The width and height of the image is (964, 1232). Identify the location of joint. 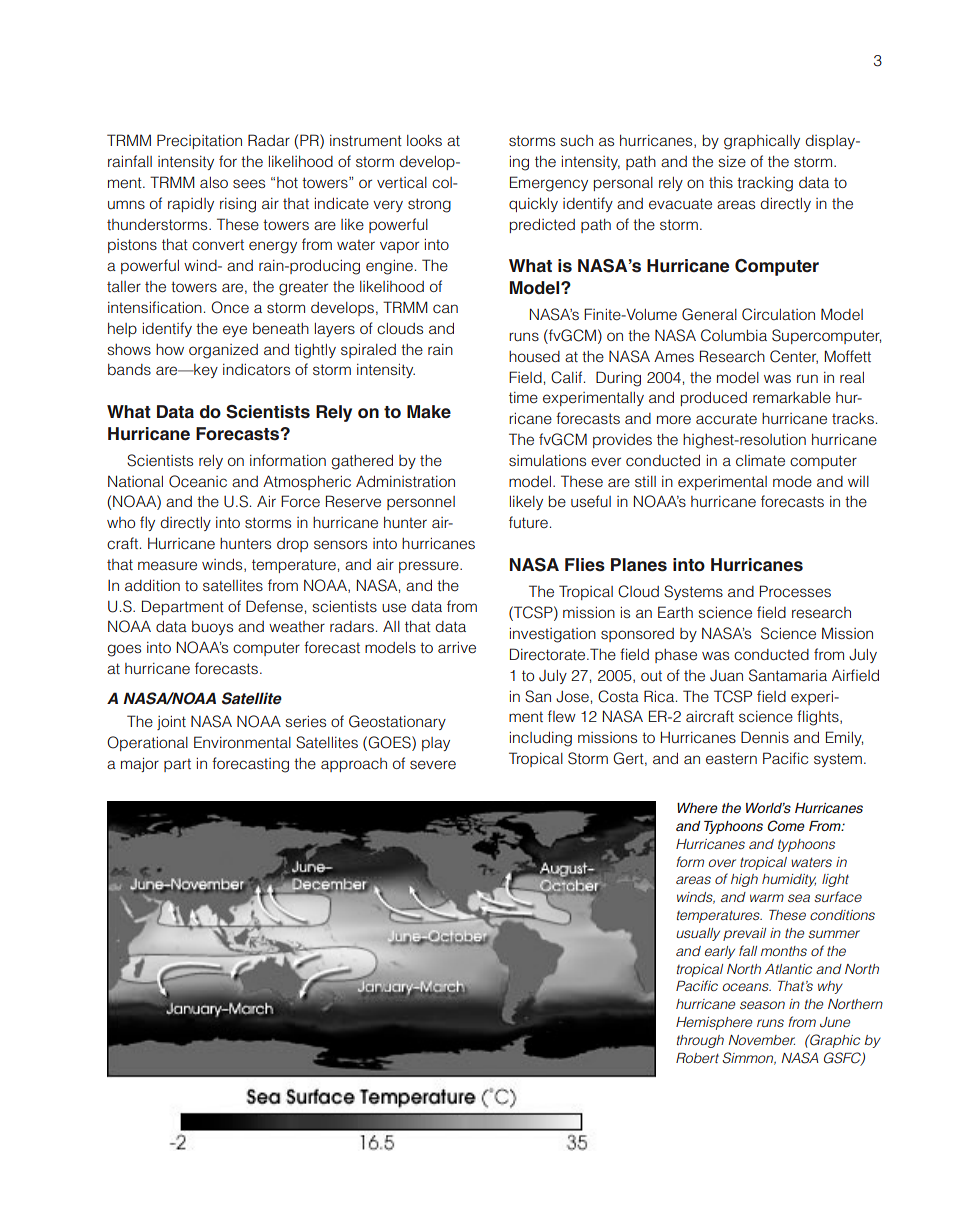
(171, 723).
